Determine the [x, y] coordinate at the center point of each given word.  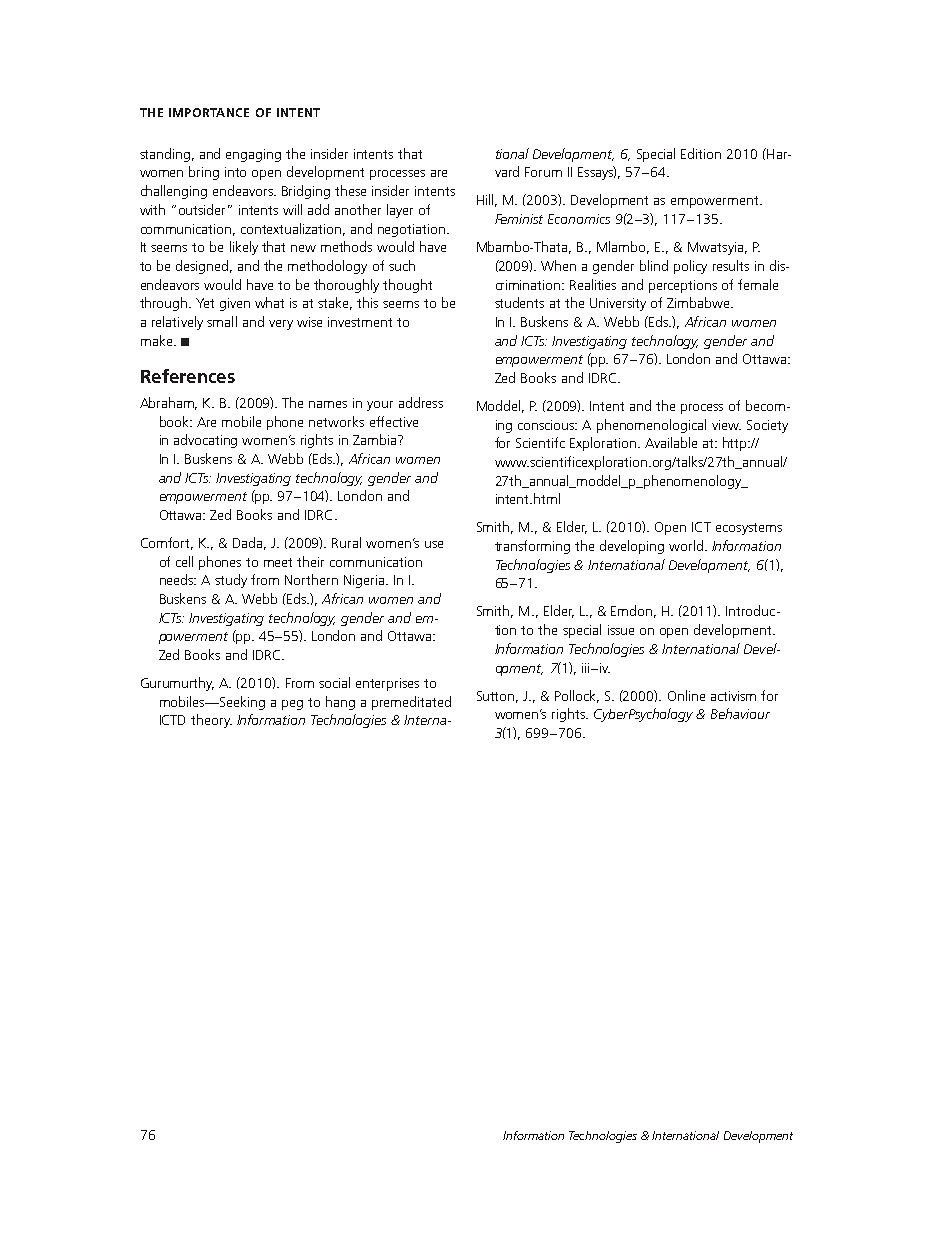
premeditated [411, 703]
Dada [249, 543]
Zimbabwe [699, 302]
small [222, 321]
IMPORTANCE [209, 112]
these [350, 190]
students [519, 302]
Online [686, 695]
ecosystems [749, 529]
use [434, 544]
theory [211, 721]
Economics [579, 219]
